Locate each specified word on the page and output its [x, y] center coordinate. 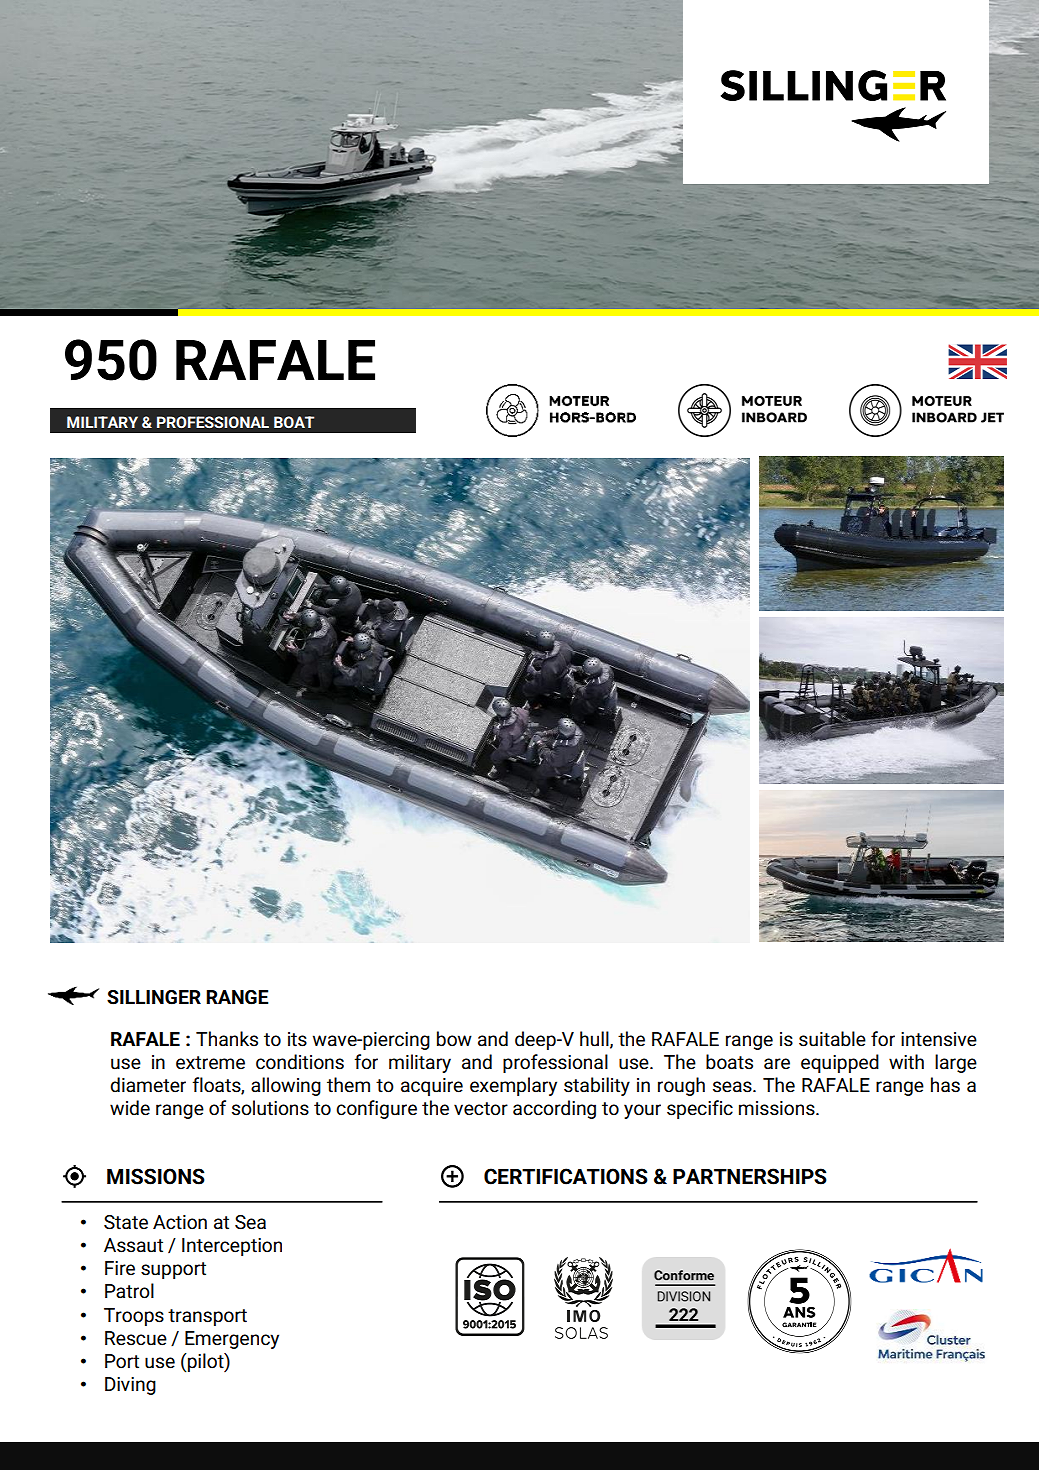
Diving [130, 1386]
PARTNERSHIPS [750, 1176]
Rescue [136, 1338]
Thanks [227, 1039]
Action [180, 1222]
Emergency [232, 1340]
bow [454, 1039]
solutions [270, 1108]
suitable [832, 1039]
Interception [232, 1247]
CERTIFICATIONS [566, 1176]
